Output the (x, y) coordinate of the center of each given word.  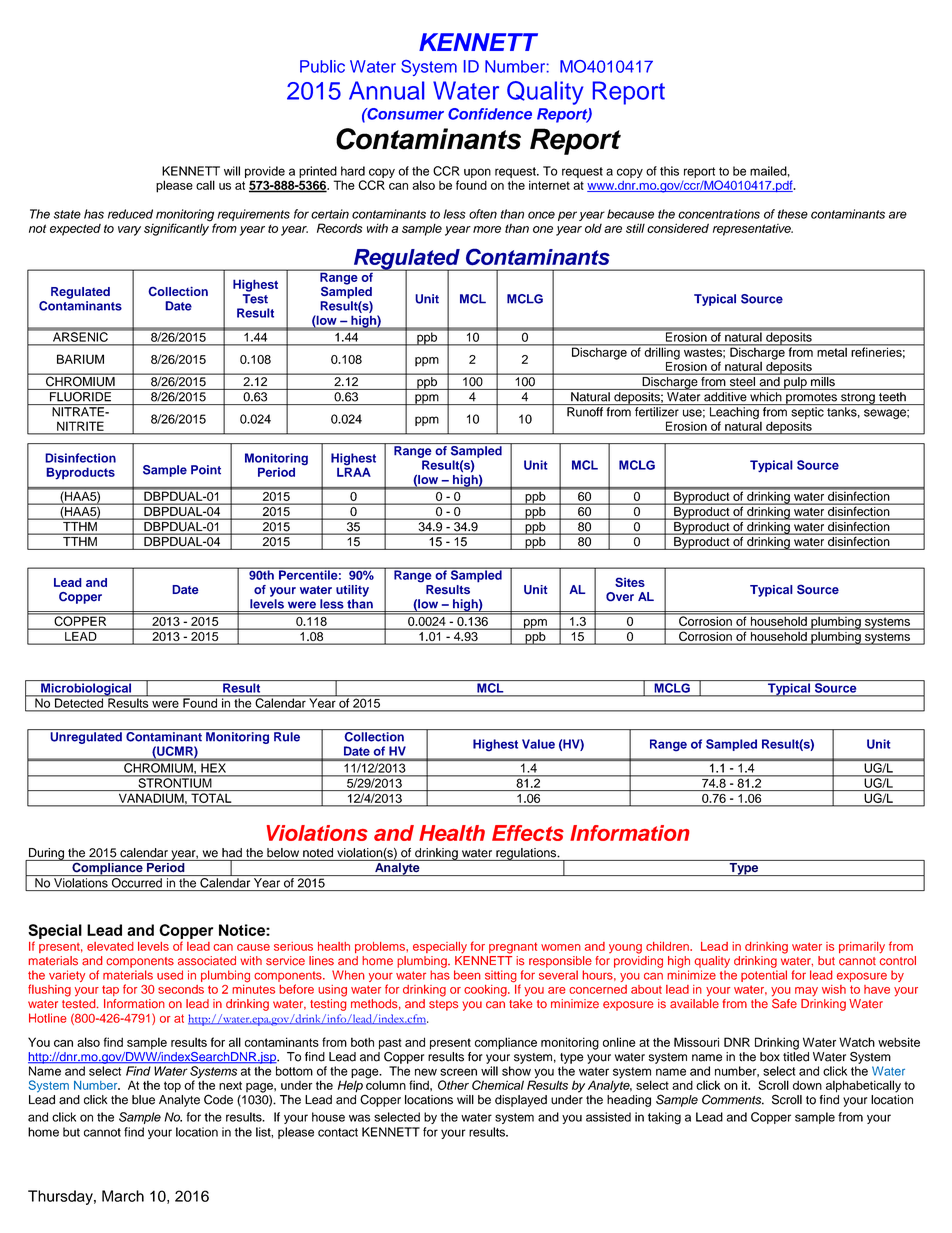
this (669, 171)
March (123, 1196)
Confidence (490, 114)
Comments (733, 1099)
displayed (521, 1101)
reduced (130, 214)
